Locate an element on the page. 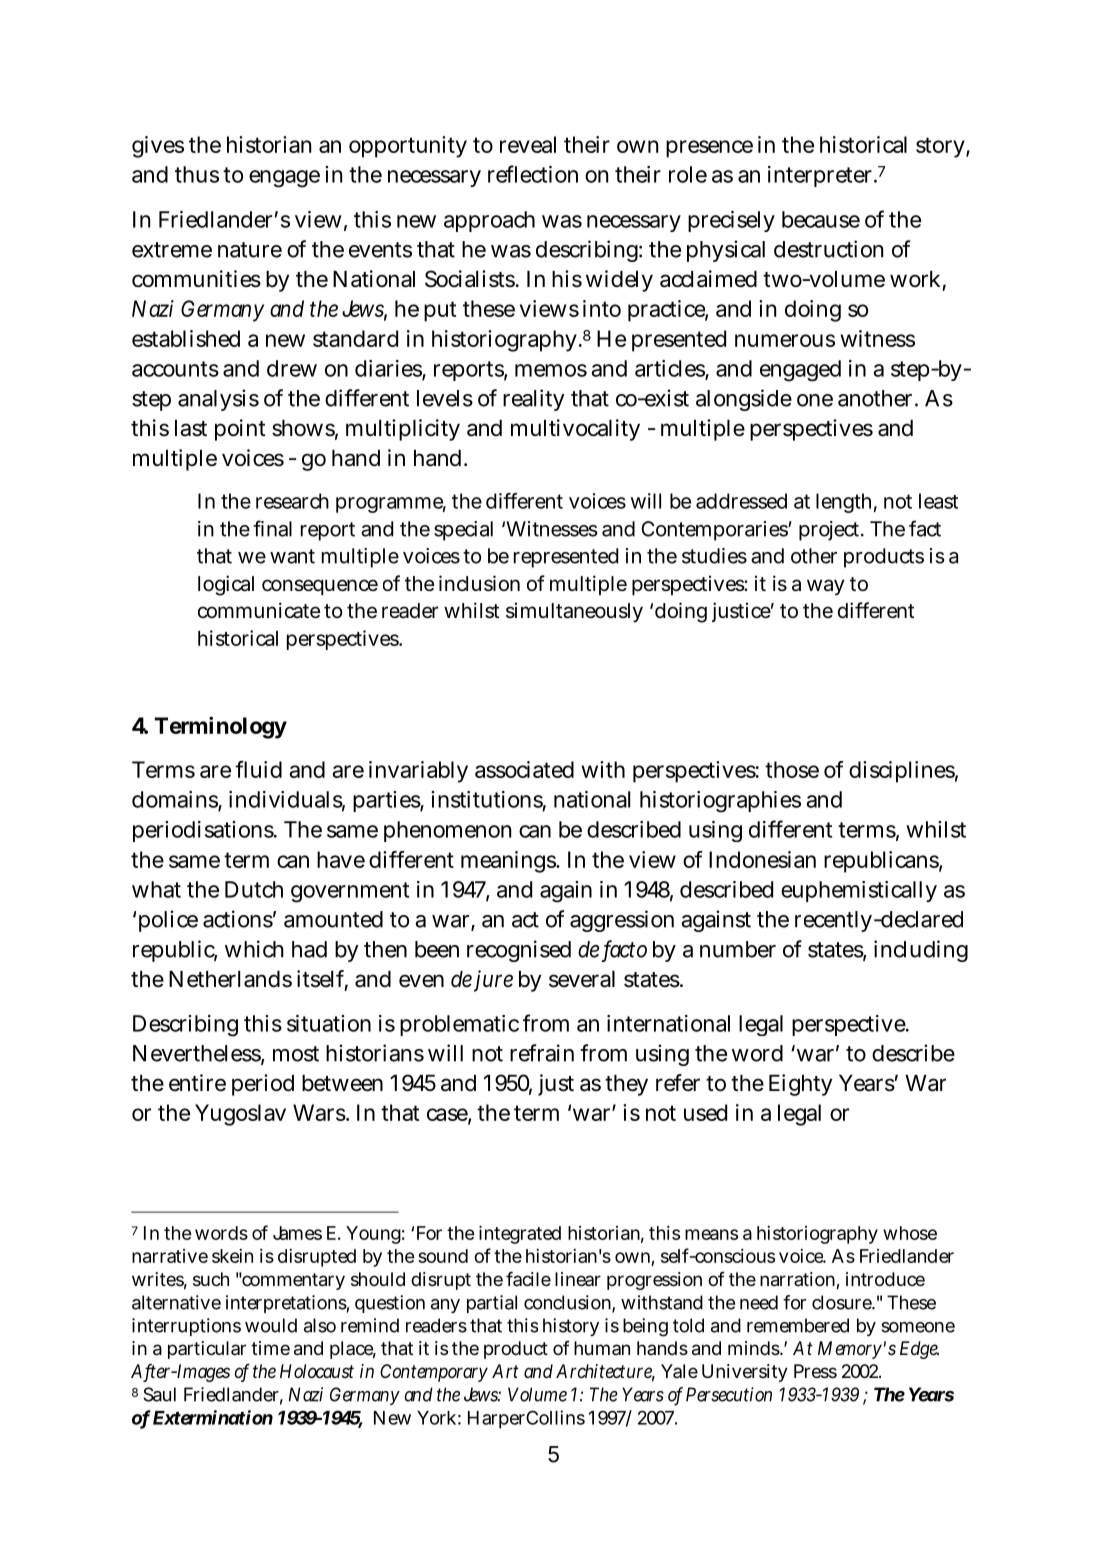  Architecture is located at coordinates (605, 1372).
